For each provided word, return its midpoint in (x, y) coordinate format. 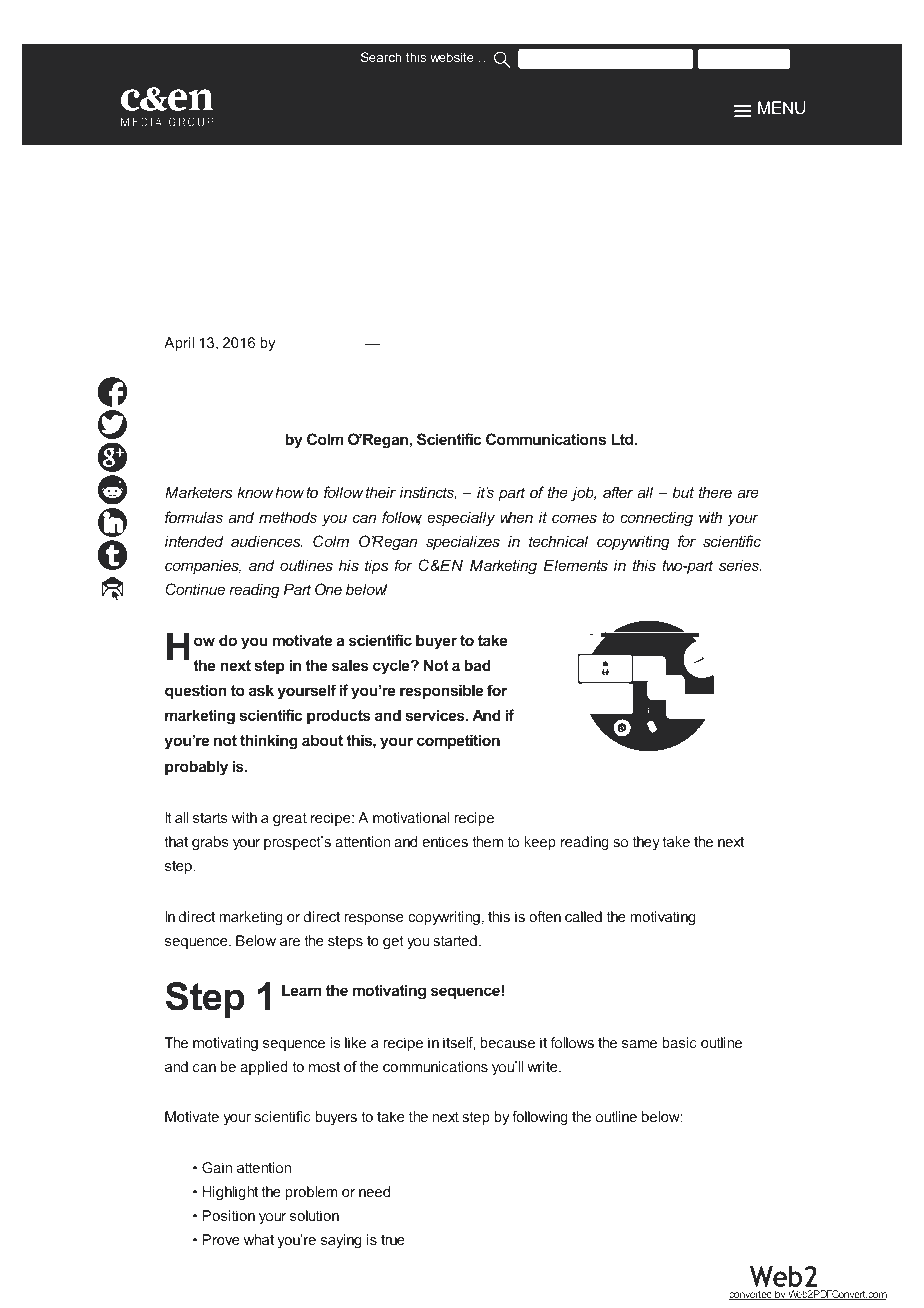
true (393, 1240)
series (740, 565)
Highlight (230, 1193)
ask (261, 690)
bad (477, 665)
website (452, 57)
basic (679, 1042)
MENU (782, 107)
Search (381, 57)
